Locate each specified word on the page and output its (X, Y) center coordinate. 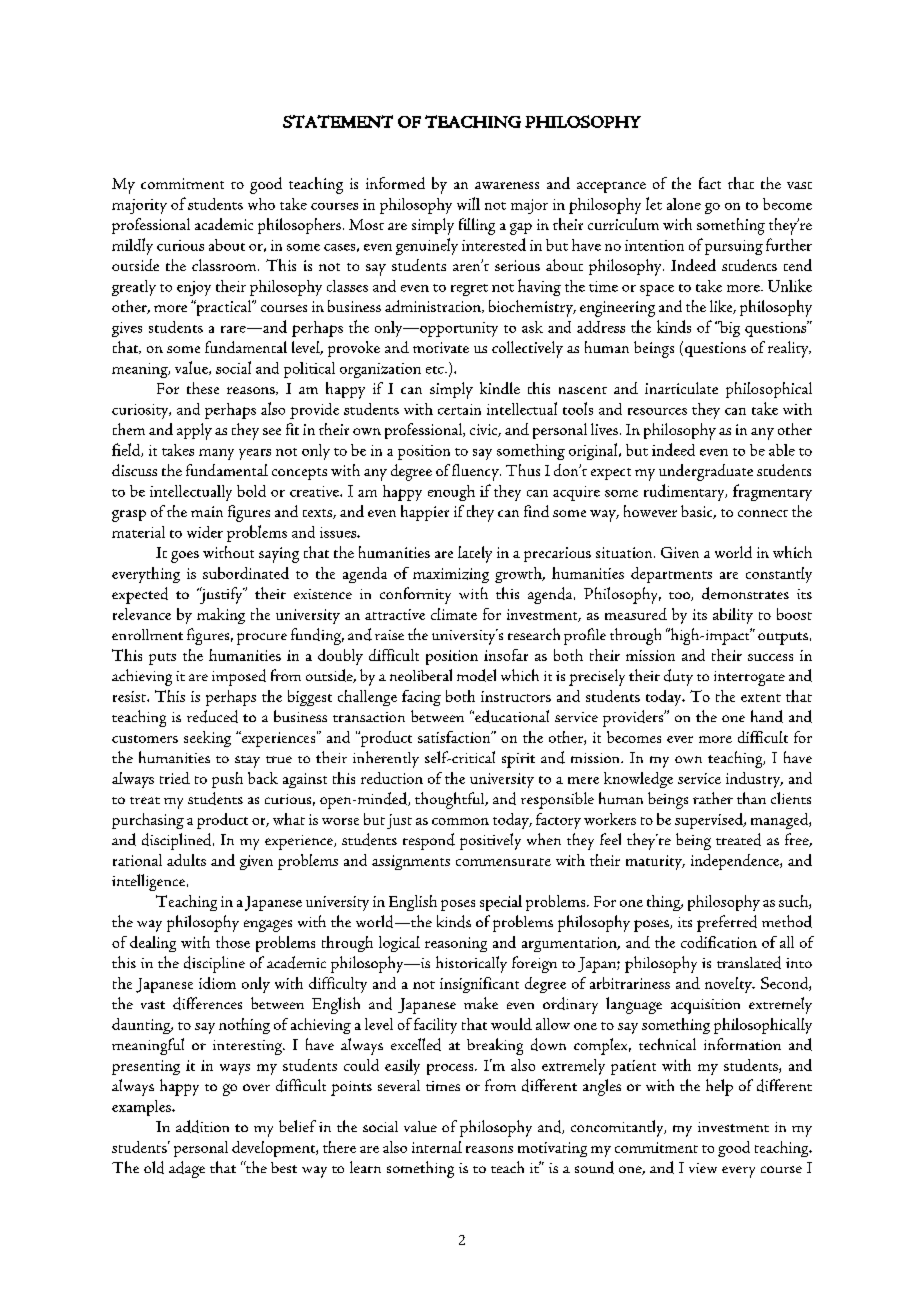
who (261, 204)
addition (202, 1126)
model (476, 675)
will (468, 203)
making (221, 616)
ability (733, 616)
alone (684, 204)
